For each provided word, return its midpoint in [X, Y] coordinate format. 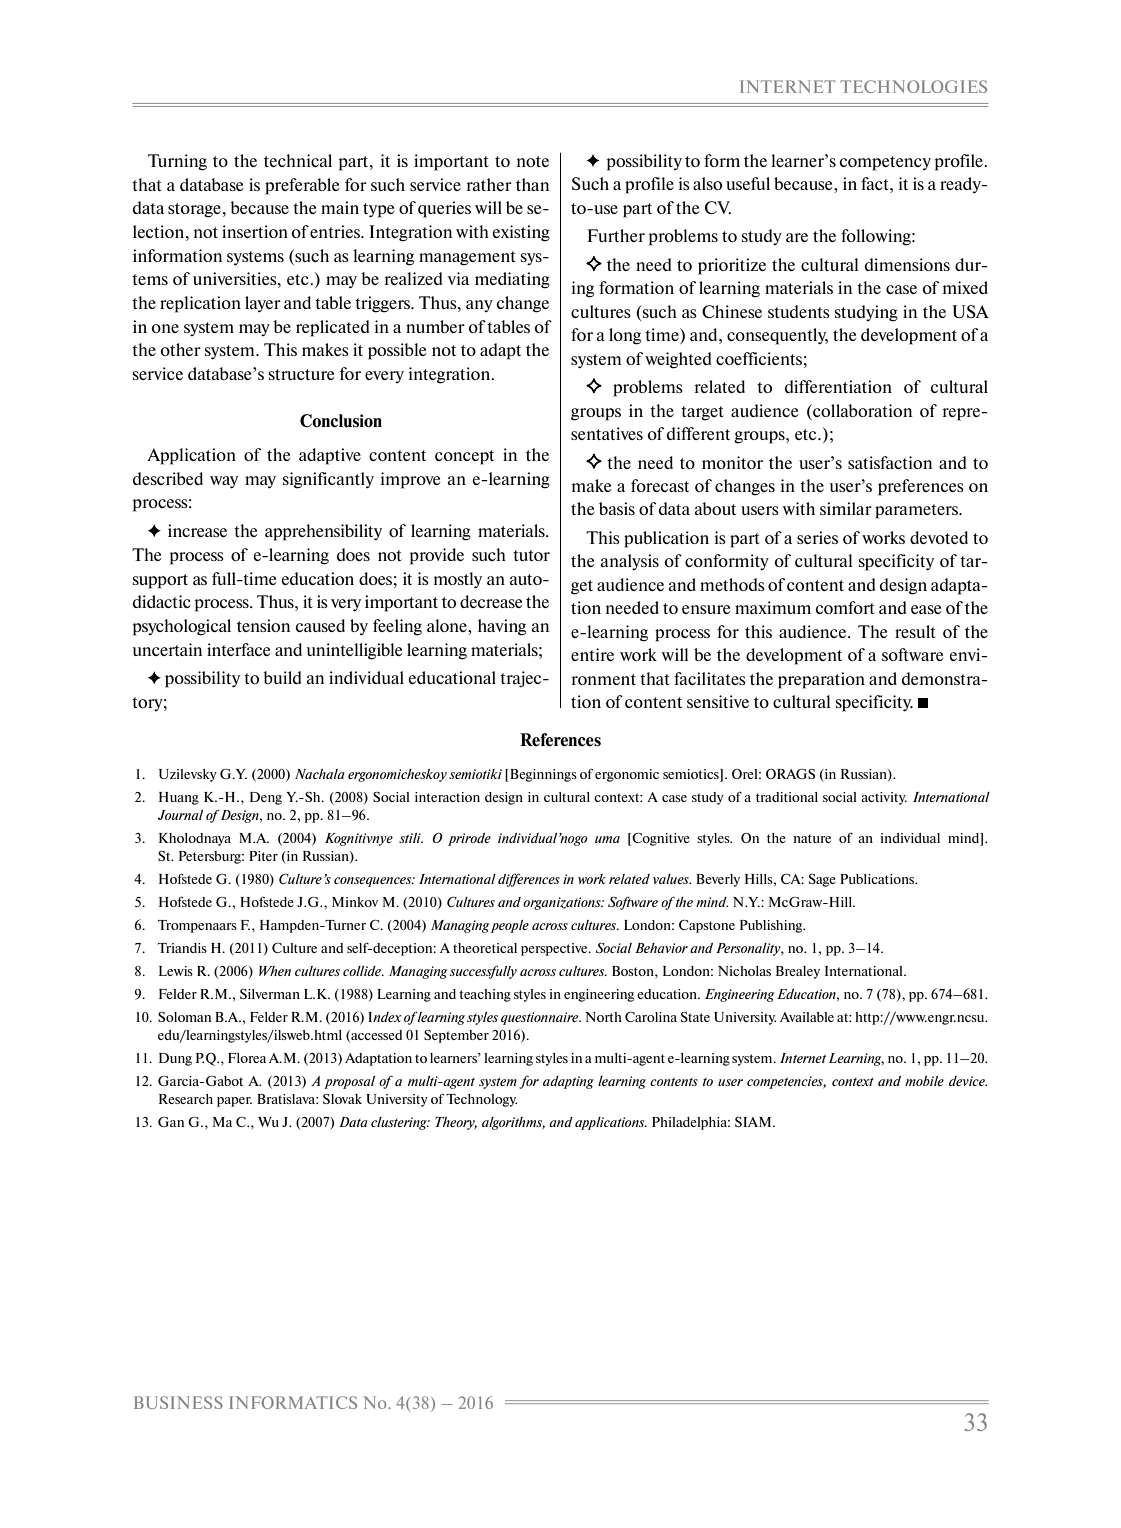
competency [885, 163]
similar [846, 508]
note [533, 161]
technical [298, 160]
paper [234, 1102]
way [224, 482]
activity [884, 798]
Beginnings [542, 775]
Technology [481, 1100]
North [603, 1017]
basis [617, 508]
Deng [266, 798]
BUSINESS [178, 1402]
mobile [924, 1081]
